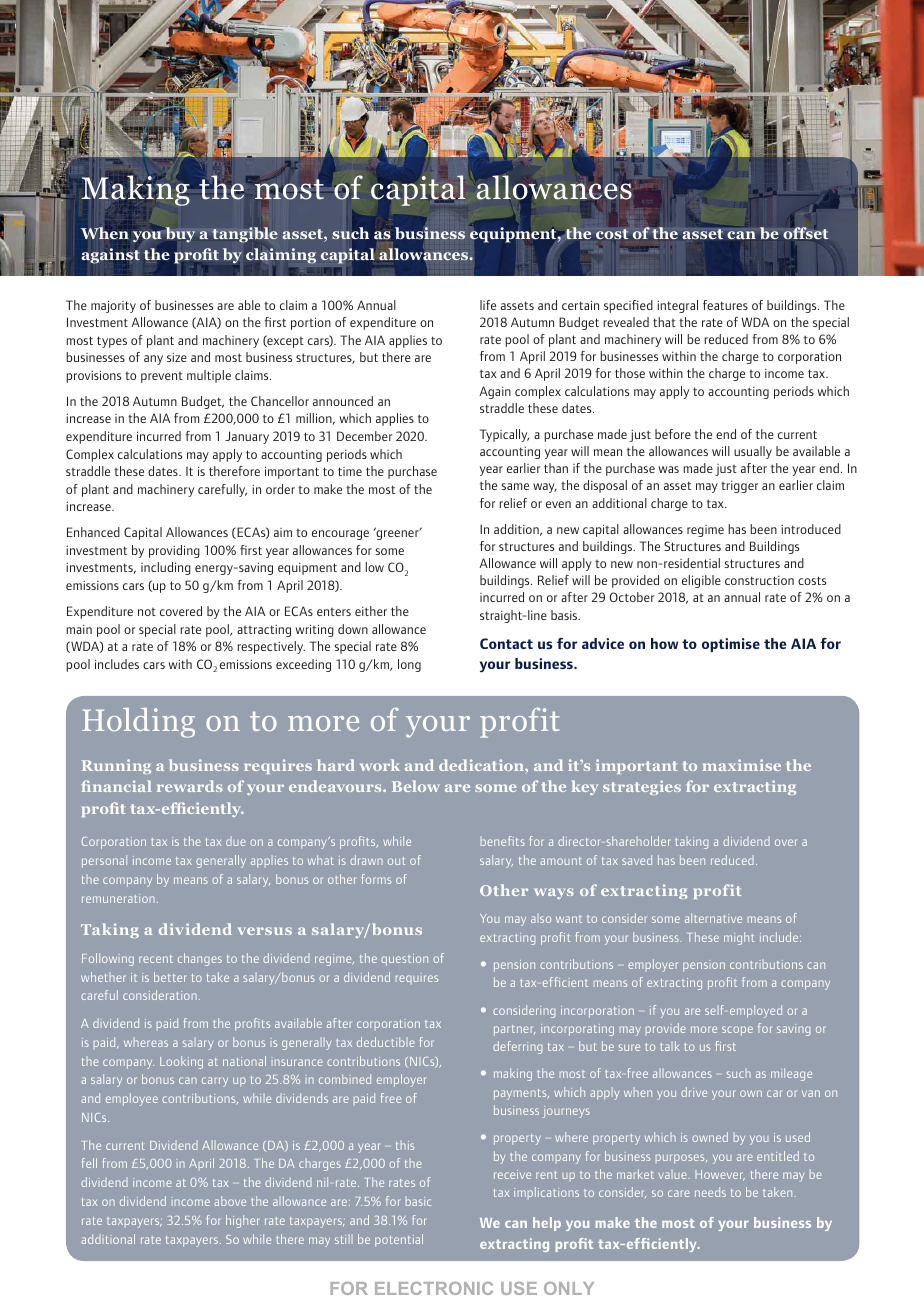 This screenshot has width=924, height=1308. I want to click on deductible, so click(386, 1042).
